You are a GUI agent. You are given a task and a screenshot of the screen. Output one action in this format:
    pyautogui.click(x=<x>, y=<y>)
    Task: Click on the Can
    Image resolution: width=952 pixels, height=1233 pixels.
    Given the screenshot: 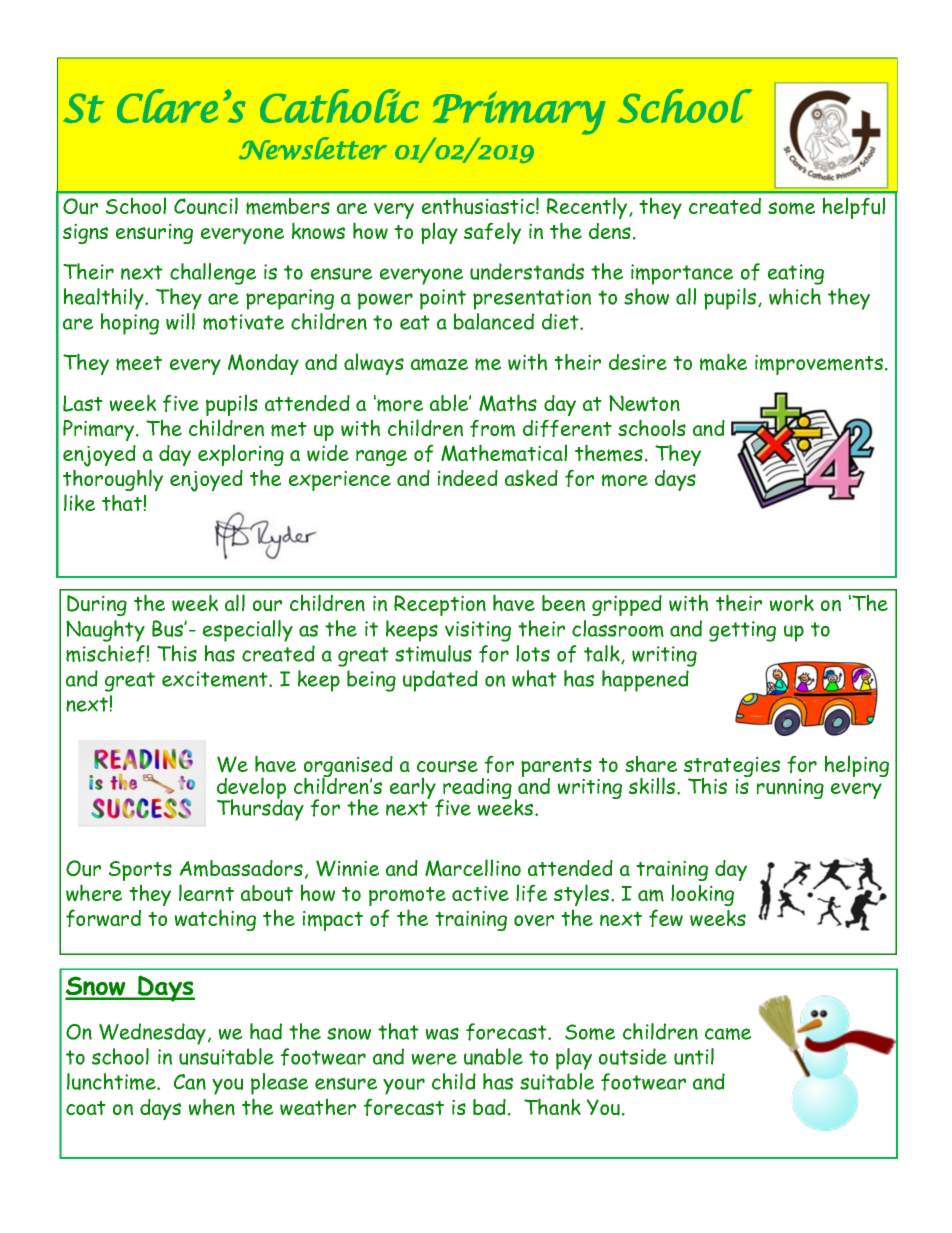 What is the action you would take?
    pyautogui.click(x=190, y=1082)
